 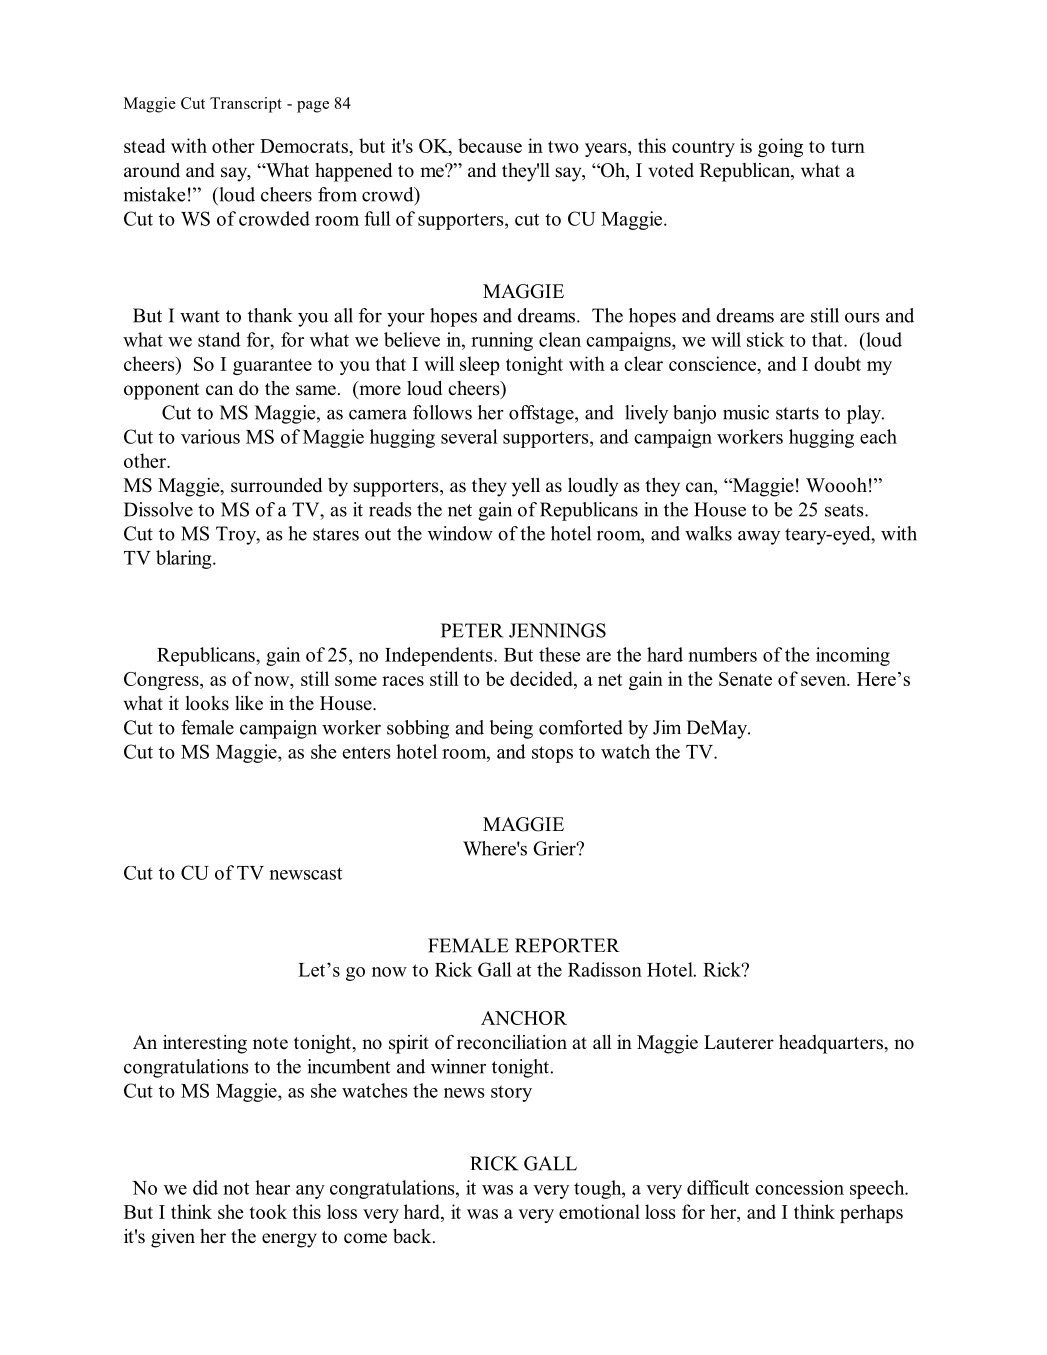 I want to click on yell, so click(x=526, y=487).
